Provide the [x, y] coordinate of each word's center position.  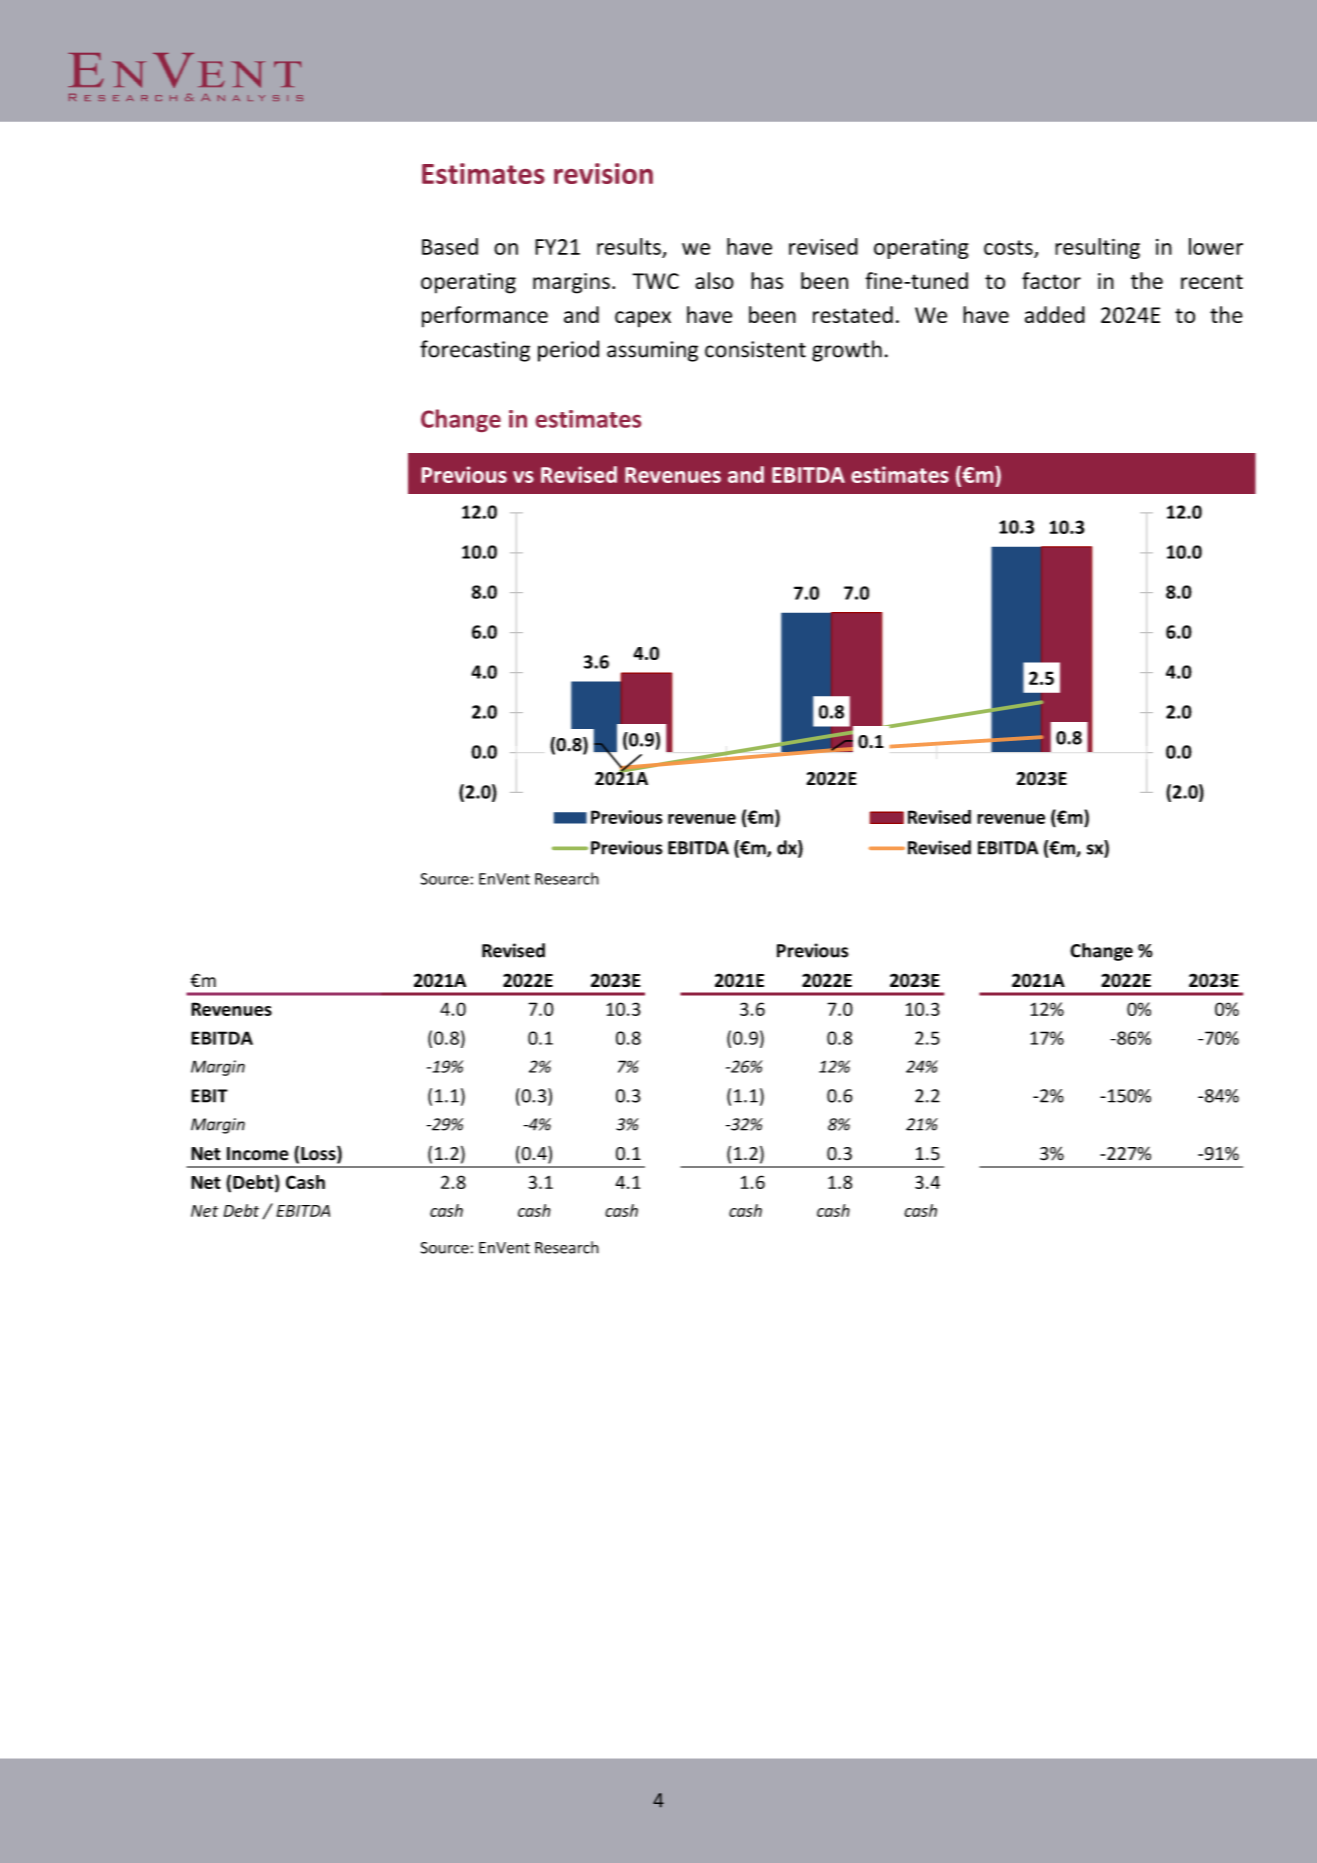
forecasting [475, 351]
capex [643, 319]
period [568, 351]
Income [258, 1154]
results [629, 246]
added [1055, 314]
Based [450, 246]
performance [485, 317]
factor [1051, 280]
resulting [1097, 248]
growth [847, 351]
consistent [755, 349]
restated [853, 314]
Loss [319, 1154]
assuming [652, 351]
